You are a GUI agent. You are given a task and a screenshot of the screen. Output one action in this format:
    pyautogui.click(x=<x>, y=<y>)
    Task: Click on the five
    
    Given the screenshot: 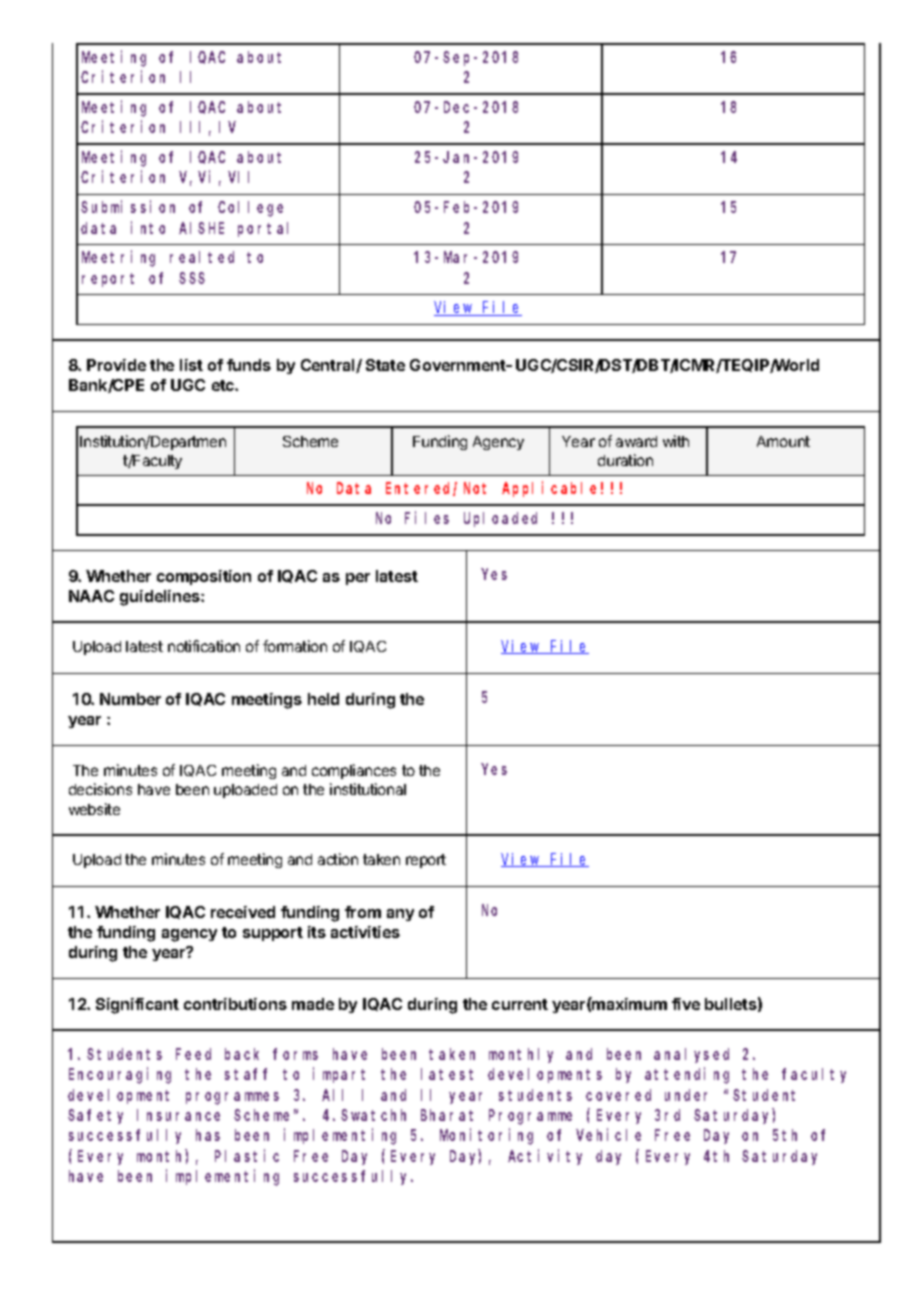 What is the action you would take?
    pyautogui.click(x=686, y=1004)
